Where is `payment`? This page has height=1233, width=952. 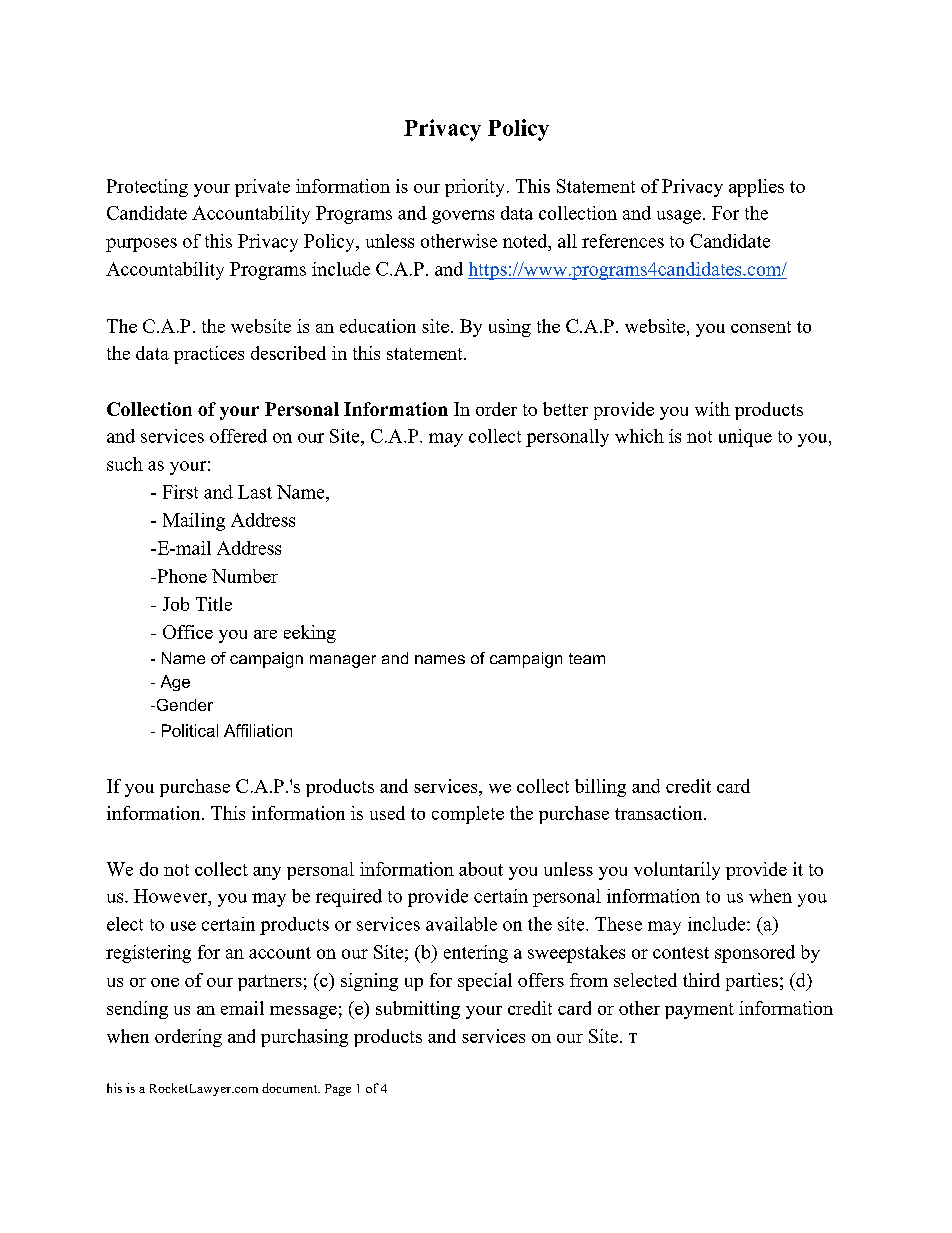
payment is located at coordinates (699, 1011).
